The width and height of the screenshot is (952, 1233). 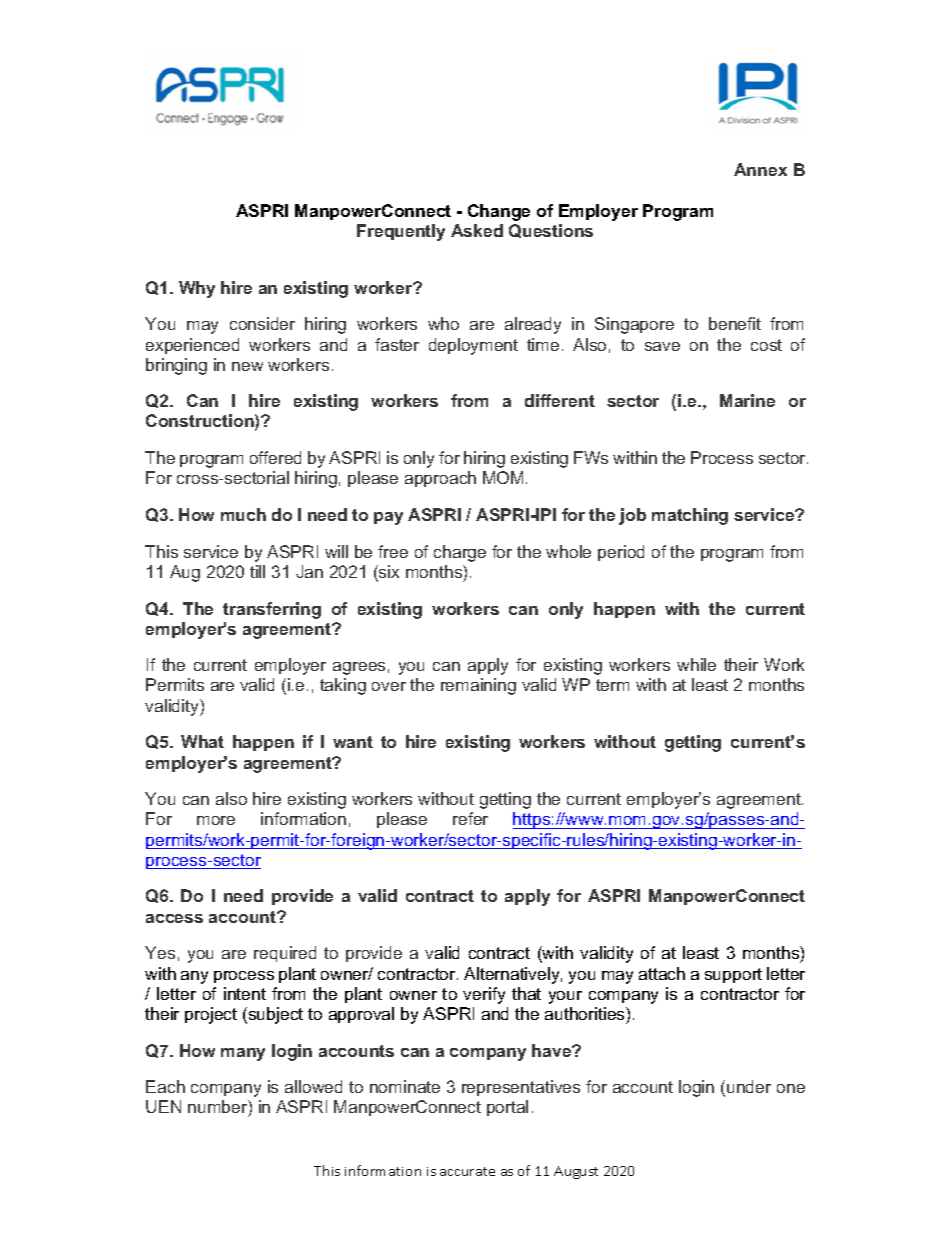 What do you see at coordinates (460, 553) in the screenshot?
I see `charge` at bounding box center [460, 553].
